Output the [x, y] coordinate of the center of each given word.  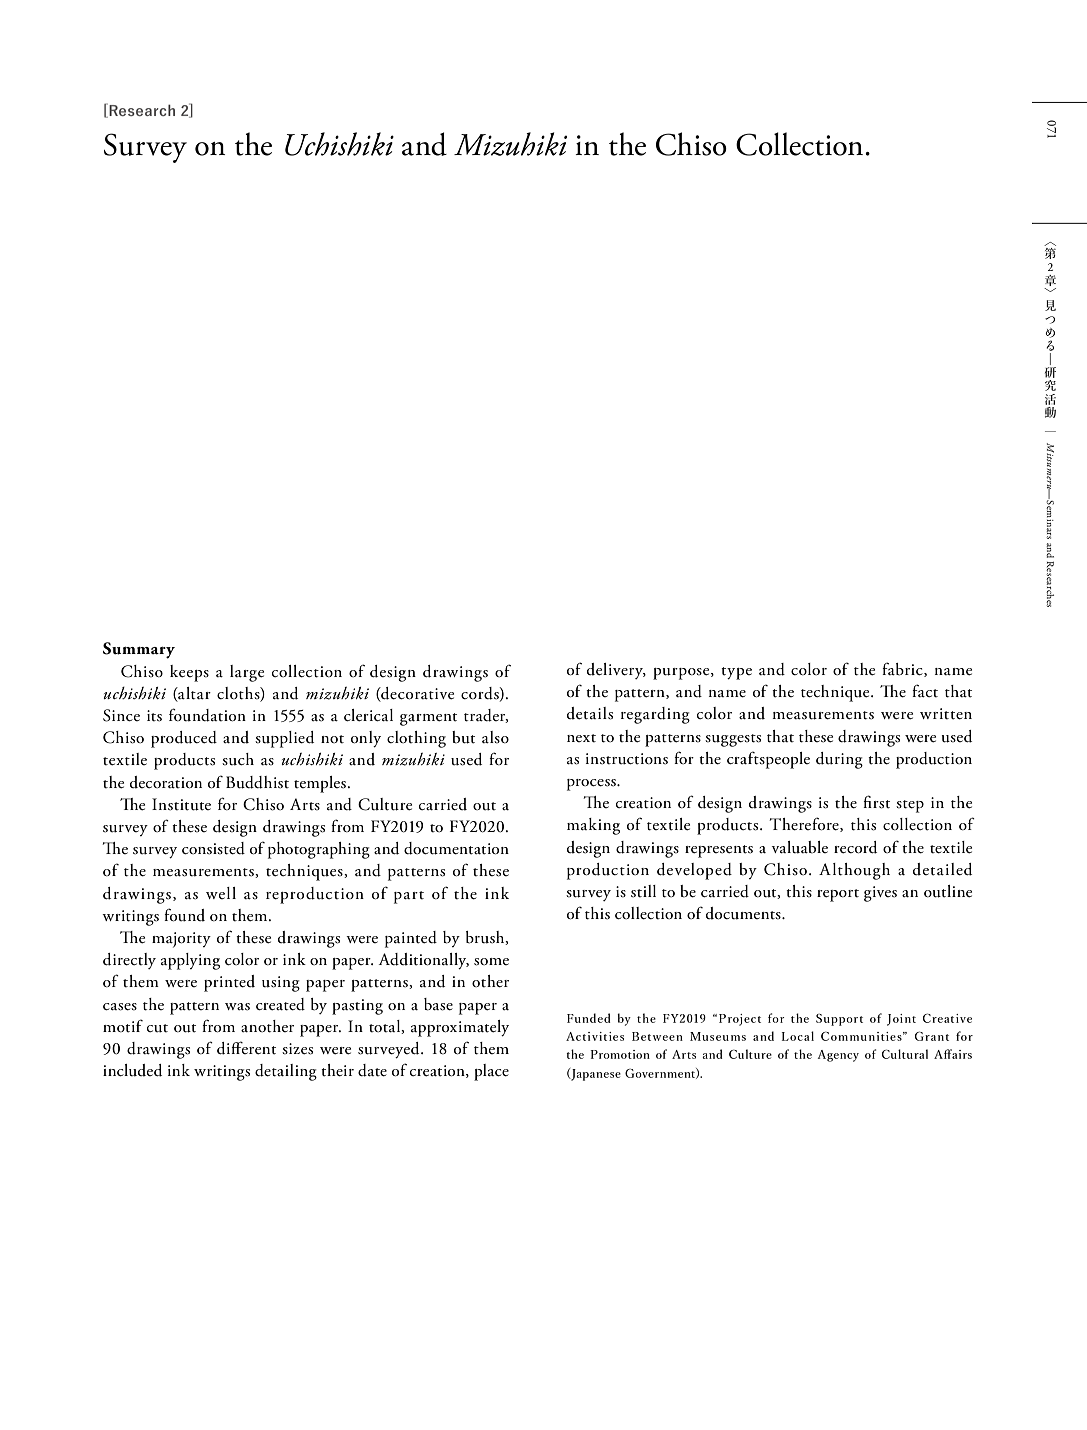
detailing [286, 1072]
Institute [181, 804]
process [592, 785]
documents [744, 913]
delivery [616, 671]
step [910, 806]
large [247, 673]
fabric [903, 669]
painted [411, 939]
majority [181, 940]
